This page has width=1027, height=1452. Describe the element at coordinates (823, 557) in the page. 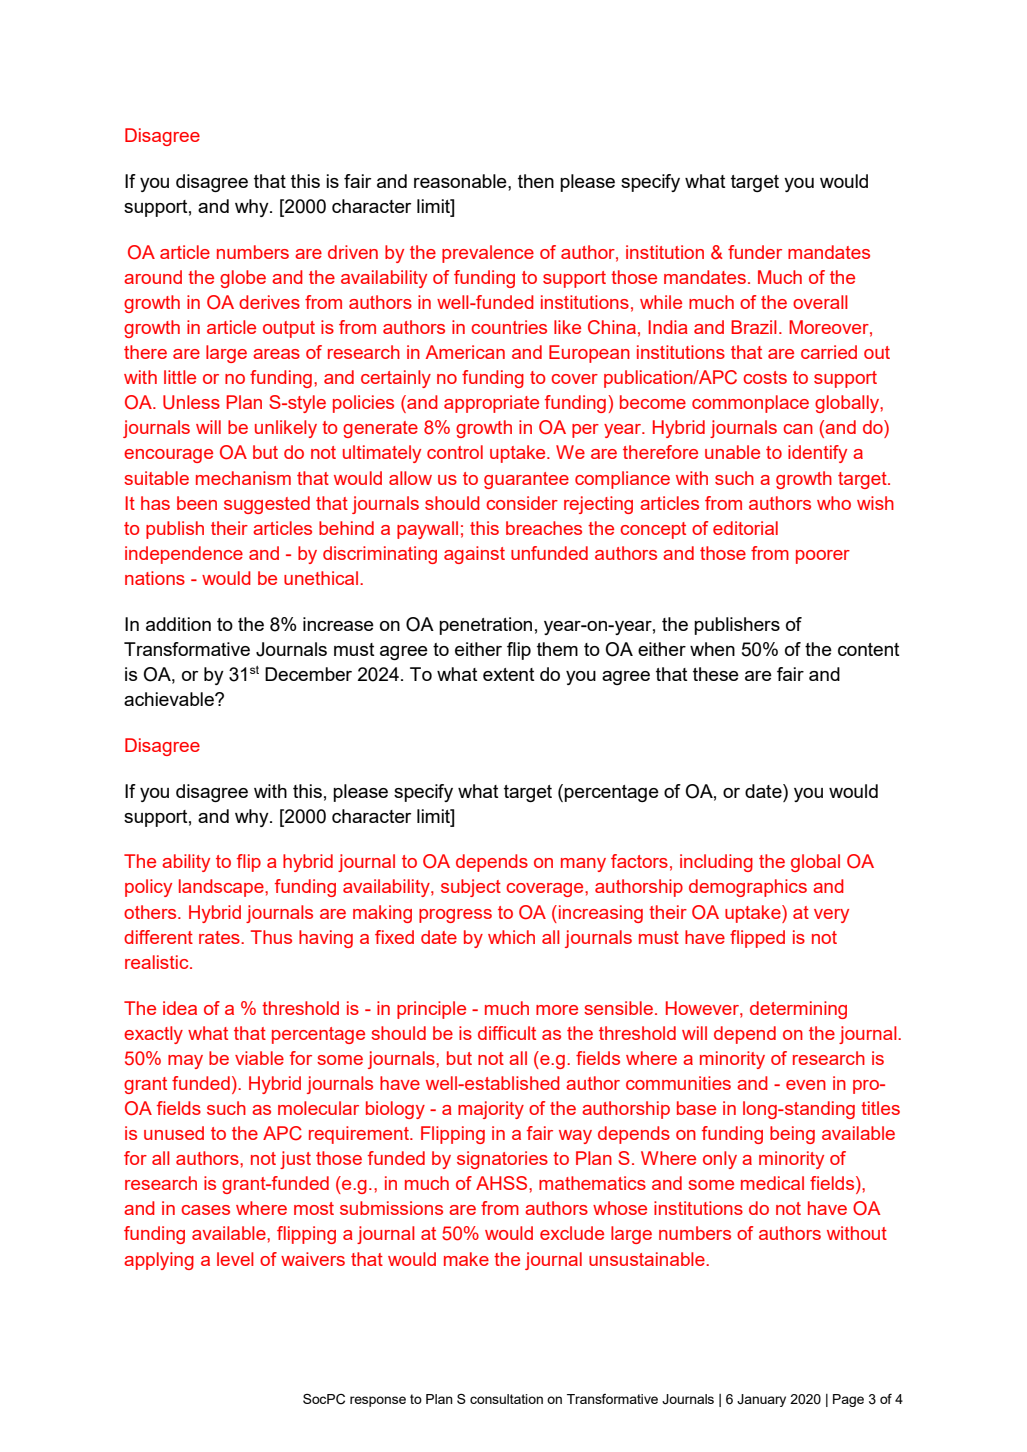

I see `poorer` at that location.
